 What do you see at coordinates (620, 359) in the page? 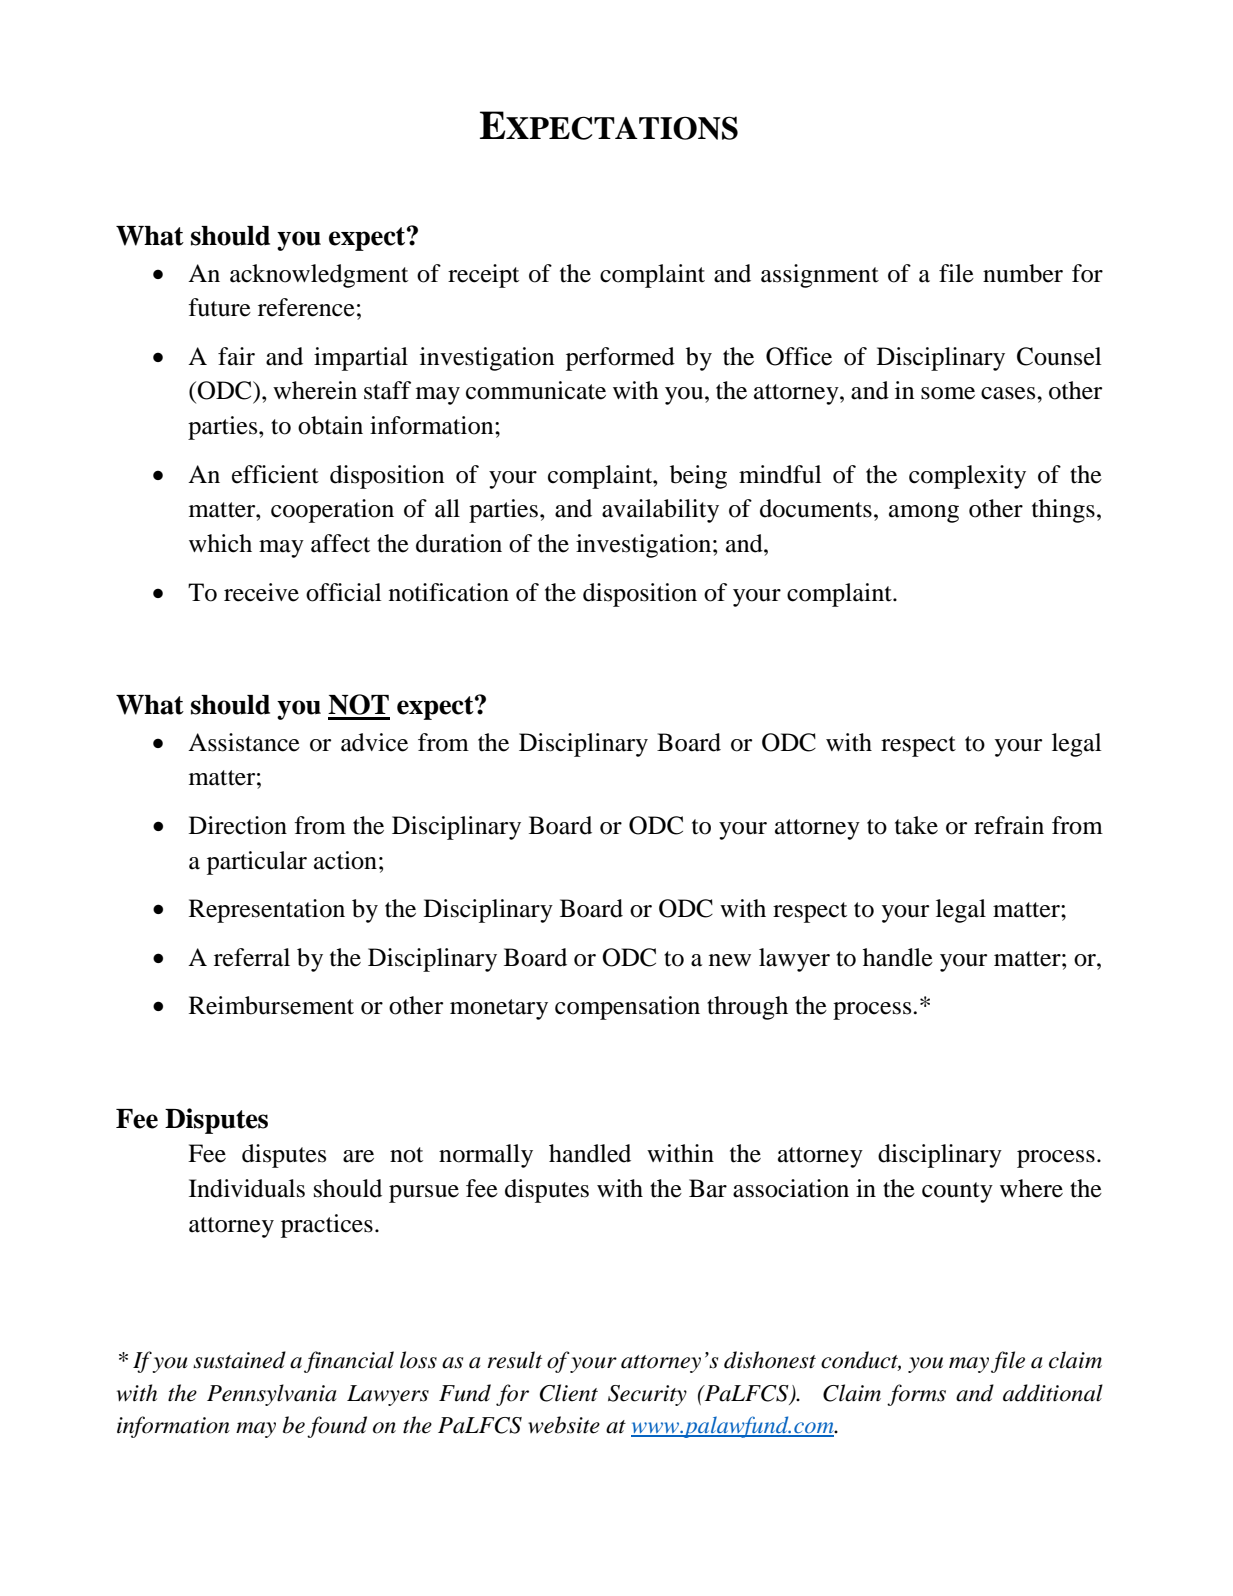
I see `performed` at bounding box center [620, 359].
